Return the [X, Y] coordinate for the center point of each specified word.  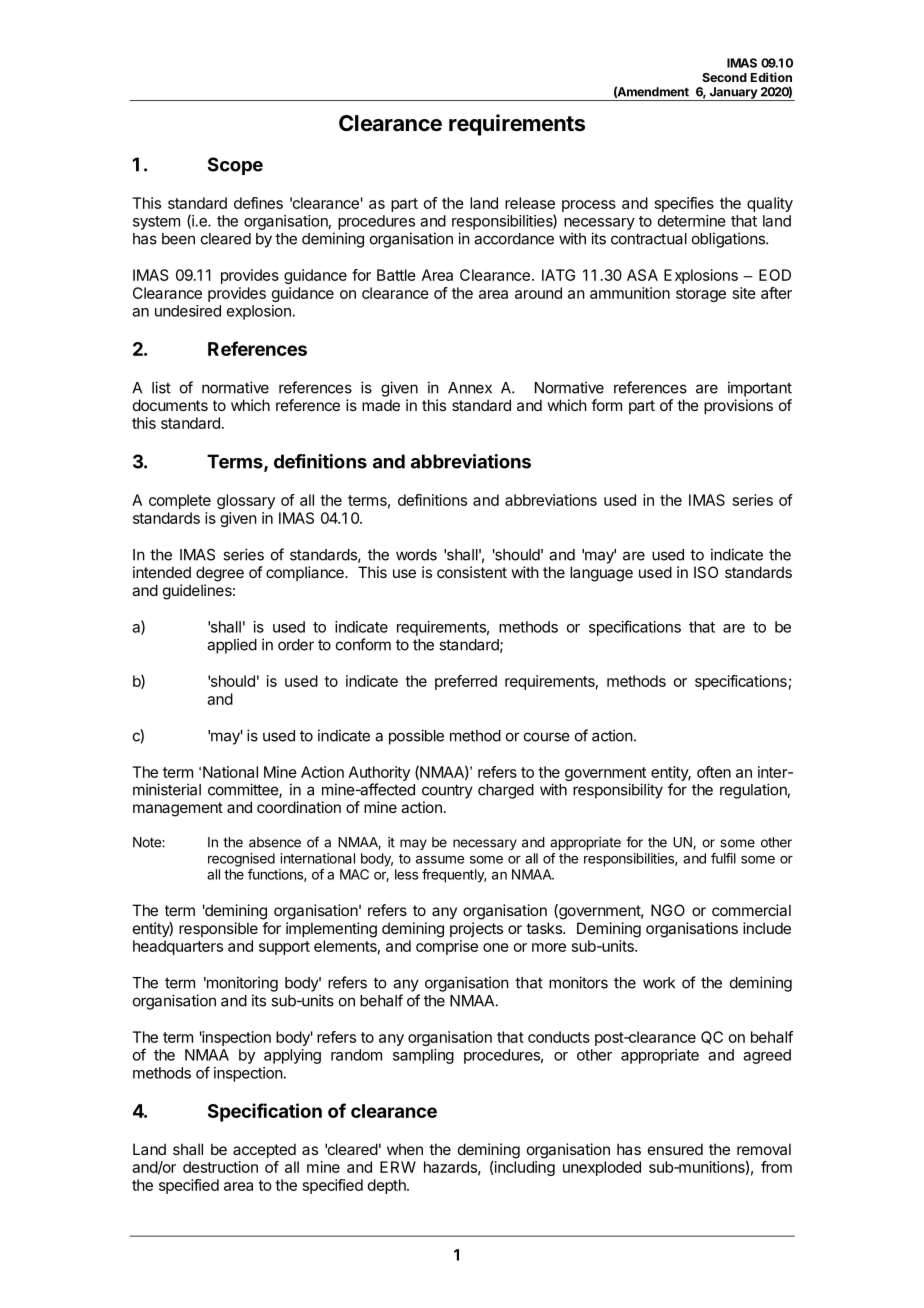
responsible [218, 929]
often [714, 772]
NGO [668, 910]
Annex [470, 388]
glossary [246, 501]
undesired [188, 311]
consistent [472, 572]
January [733, 94]
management [178, 809]
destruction [220, 1167]
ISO [706, 572]
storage [701, 295]
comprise [447, 947]
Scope [235, 166]
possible [416, 737]
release [530, 203]
